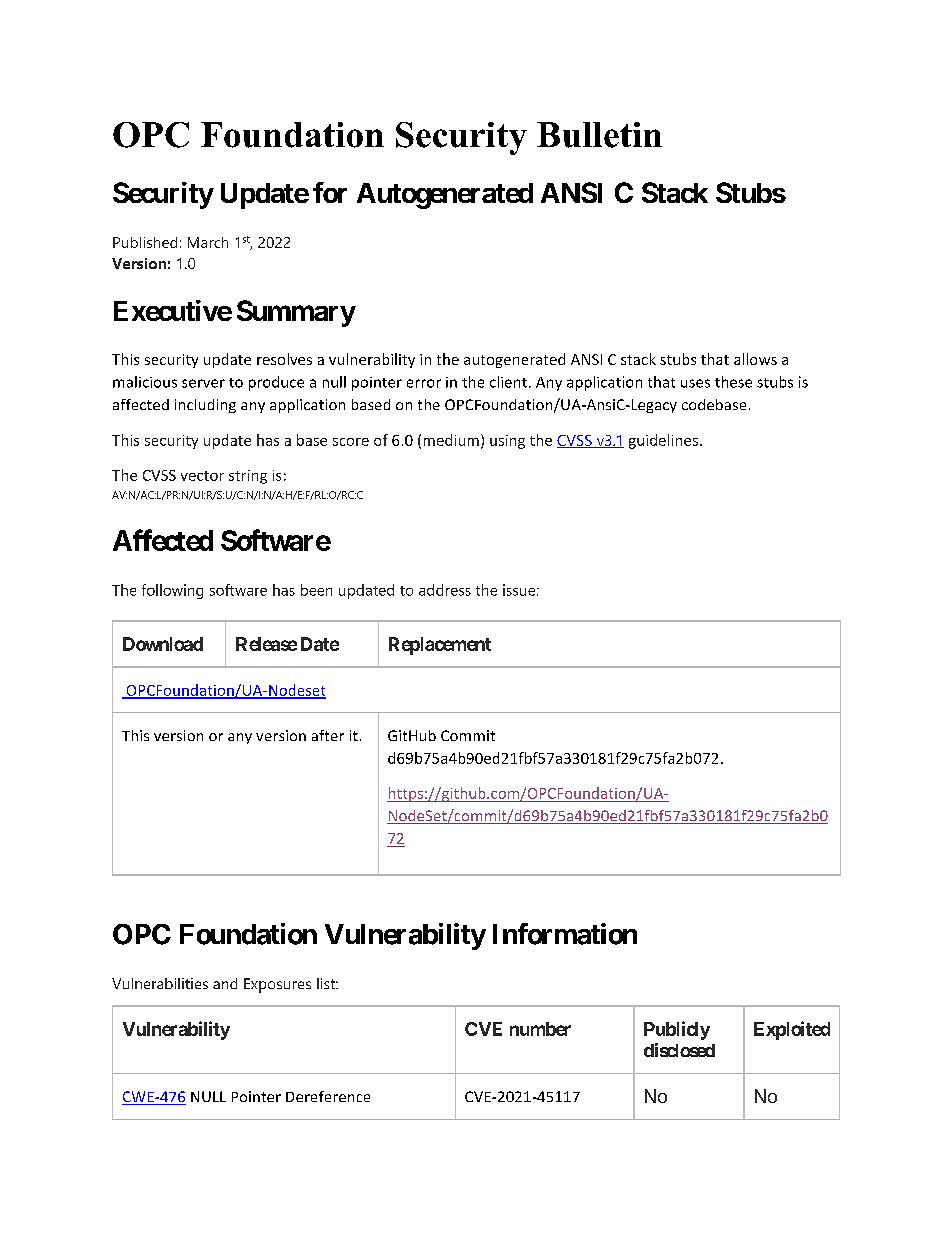 This screenshot has height=1233, width=952. I want to click on Download, so click(163, 644).
